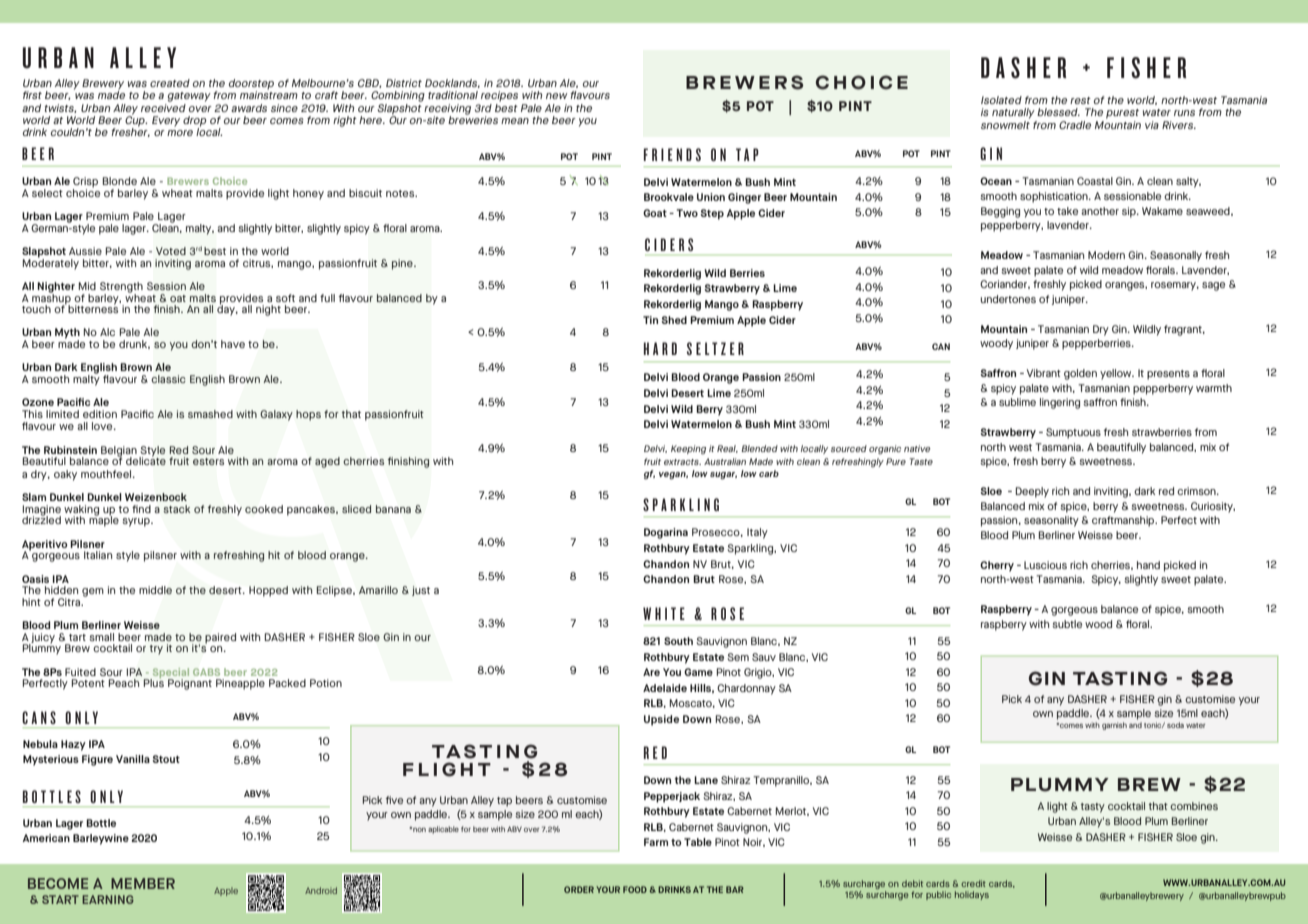 This image has width=1308, height=924. What do you see at coordinates (973, 883) in the image?
I see `credit` at bounding box center [973, 883].
